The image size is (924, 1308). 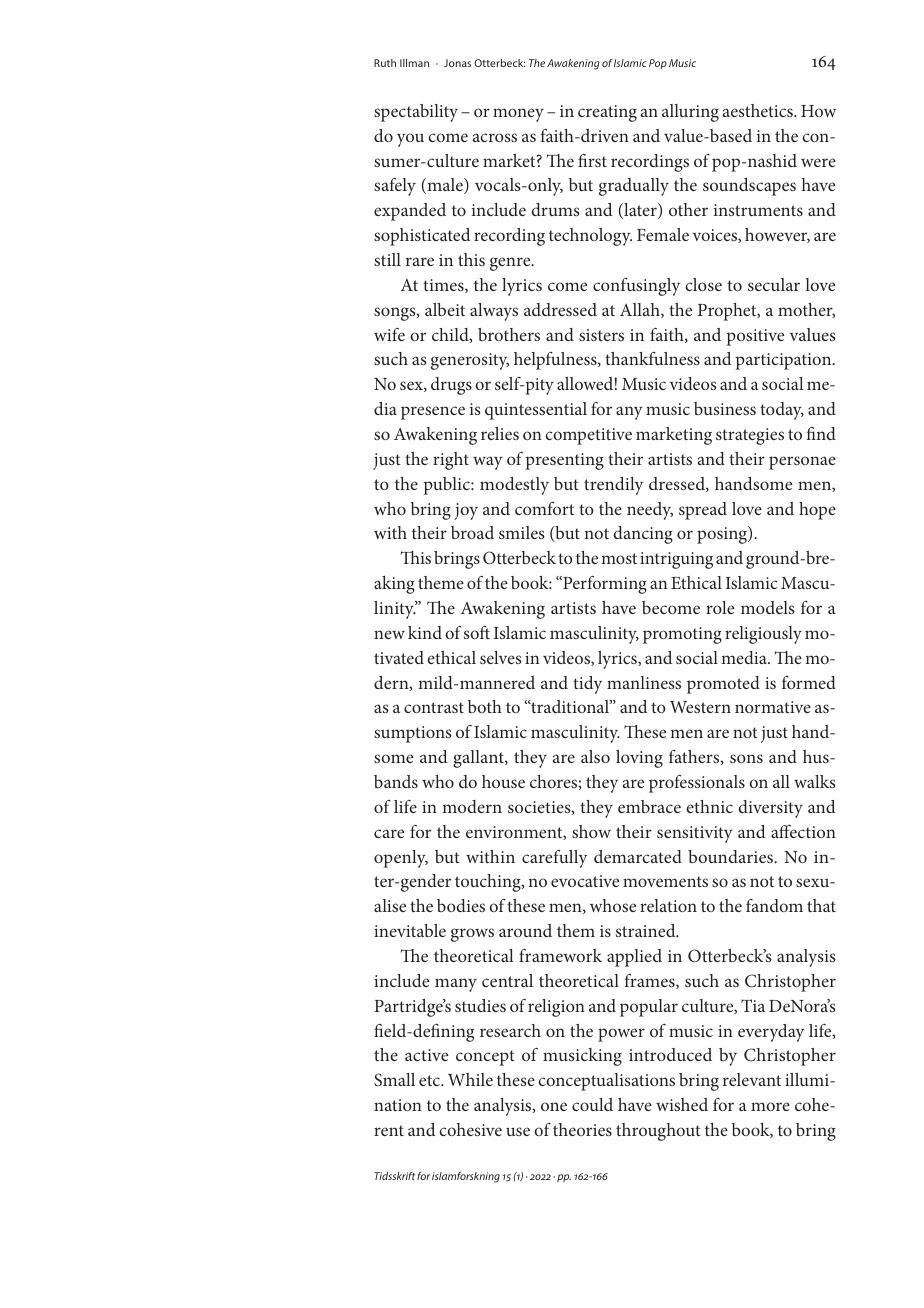 I want to click on Performing, so click(x=604, y=585).
